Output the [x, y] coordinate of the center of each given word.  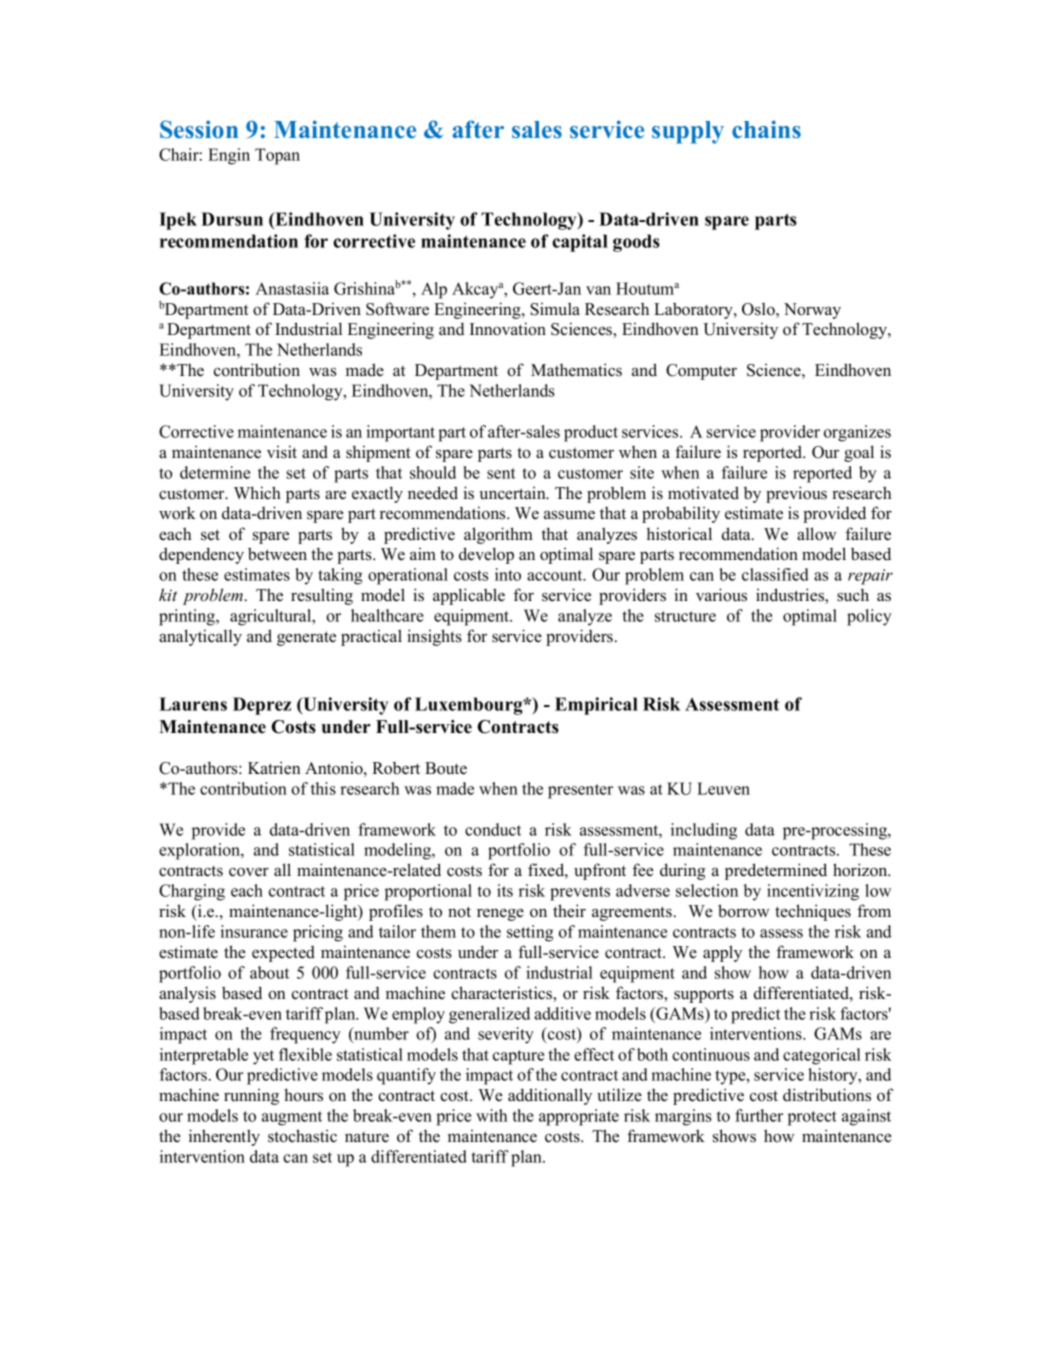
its [505, 890]
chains [766, 129]
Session [199, 129]
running [251, 1096]
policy [869, 617]
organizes [857, 433]
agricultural [272, 617]
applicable [469, 596]
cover [249, 872]
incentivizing [813, 892]
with [491, 1115]
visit [282, 452]
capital [580, 243]
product [591, 433]
